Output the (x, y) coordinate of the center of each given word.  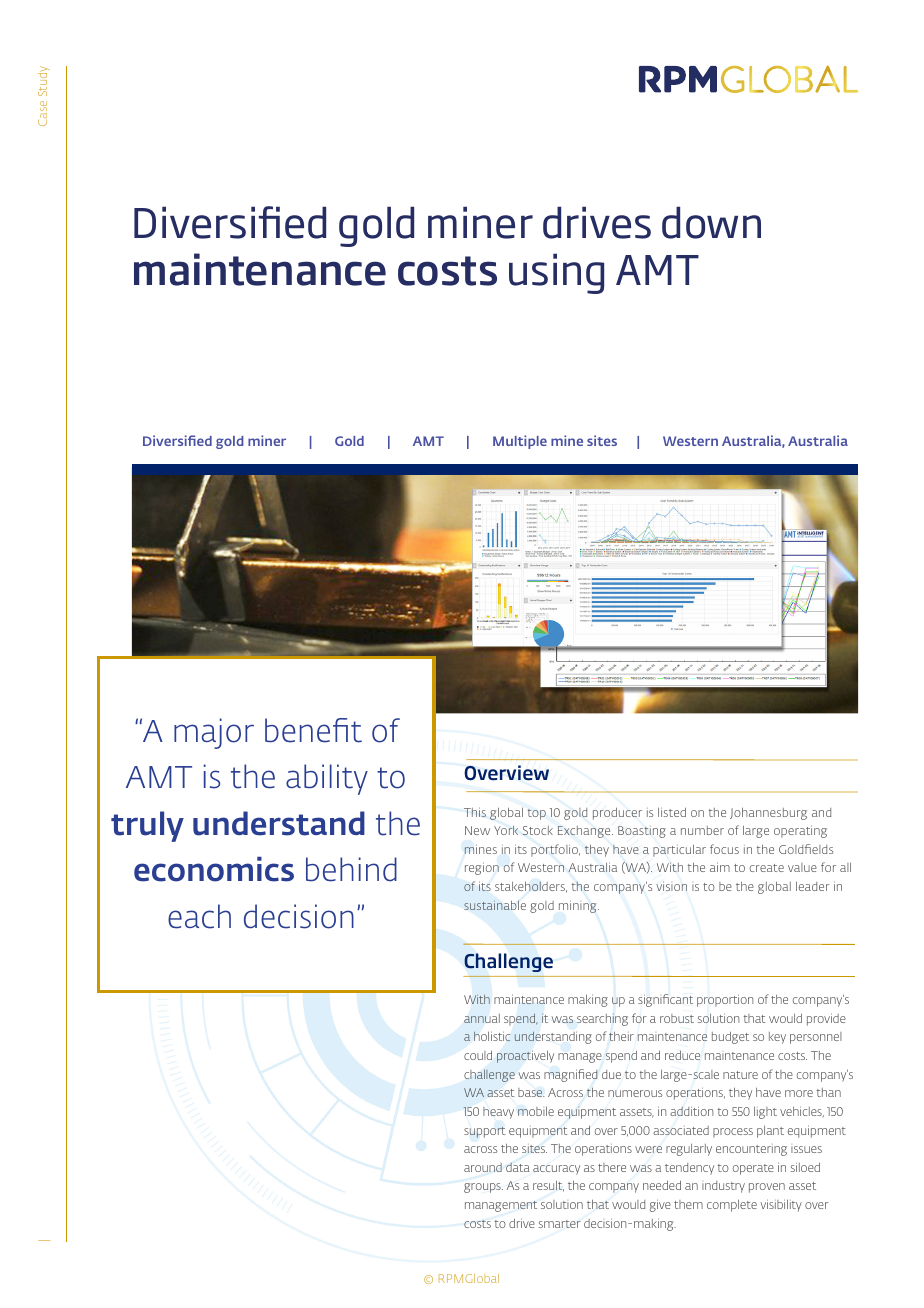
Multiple (520, 442)
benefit (313, 730)
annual (482, 1018)
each (199, 916)
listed (672, 812)
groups (483, 1188)
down (711, 222)
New (477, 830)
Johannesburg (768, 814)
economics (214, 869)
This (475, 812)
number (702, 830)
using (556, 273)
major (214, 733)
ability (327, 779)
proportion (725, 1001)
